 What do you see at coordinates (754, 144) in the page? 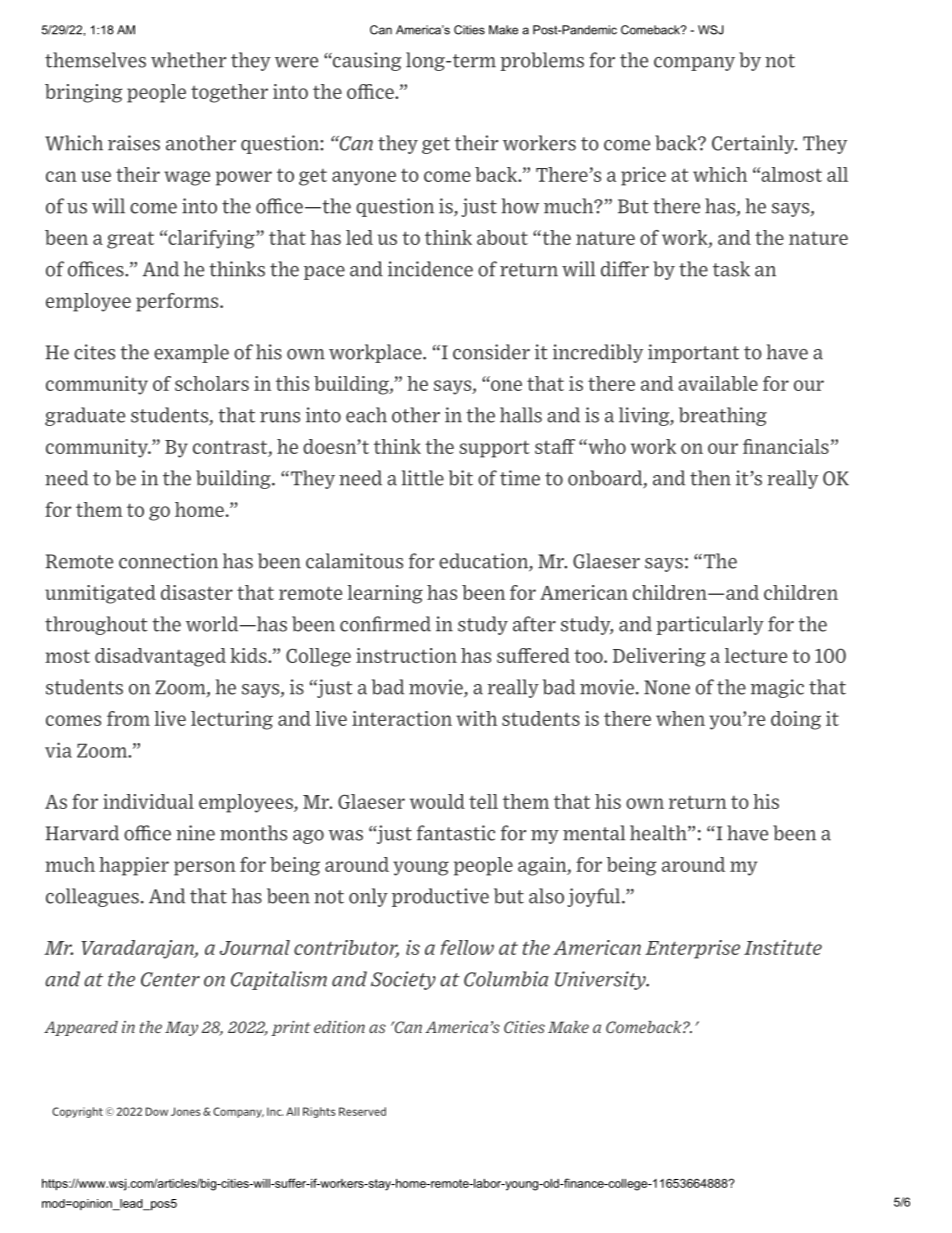
I see `Certainly` at bounding box center [754, 144].
